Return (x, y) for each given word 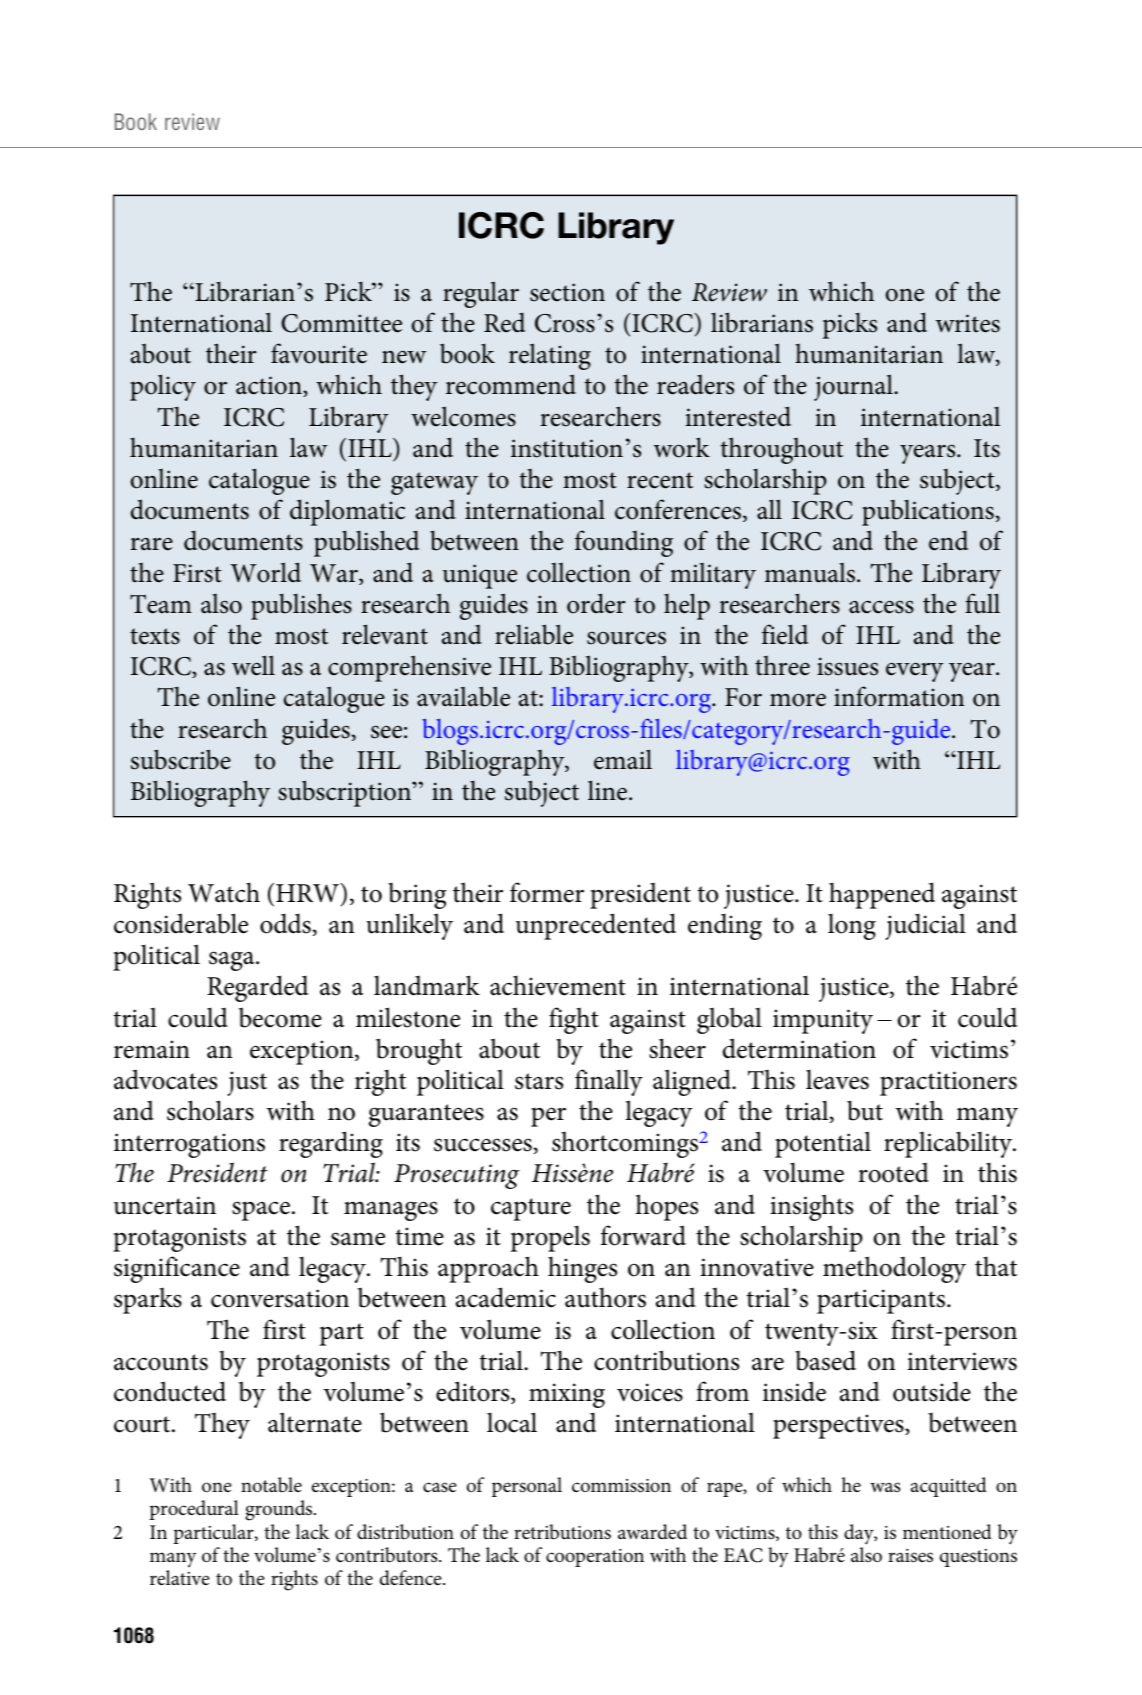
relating (550, 356)
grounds (280, 1510)
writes (968, 323)
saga (233, 961)
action (270, 386)
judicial (925, 926)
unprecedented (596, 926)
